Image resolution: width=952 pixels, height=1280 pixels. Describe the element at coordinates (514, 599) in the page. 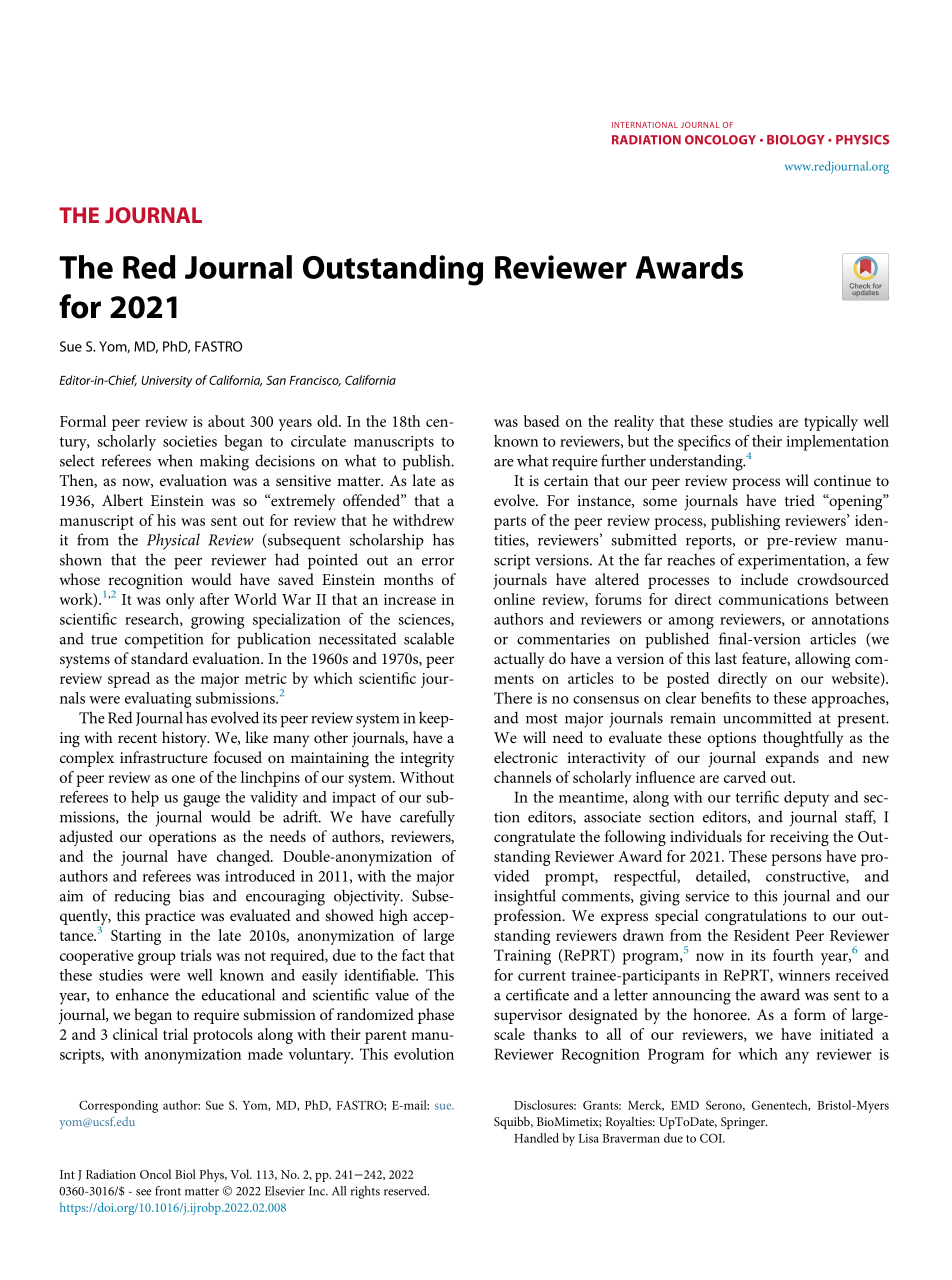

I see `online` at that location.
